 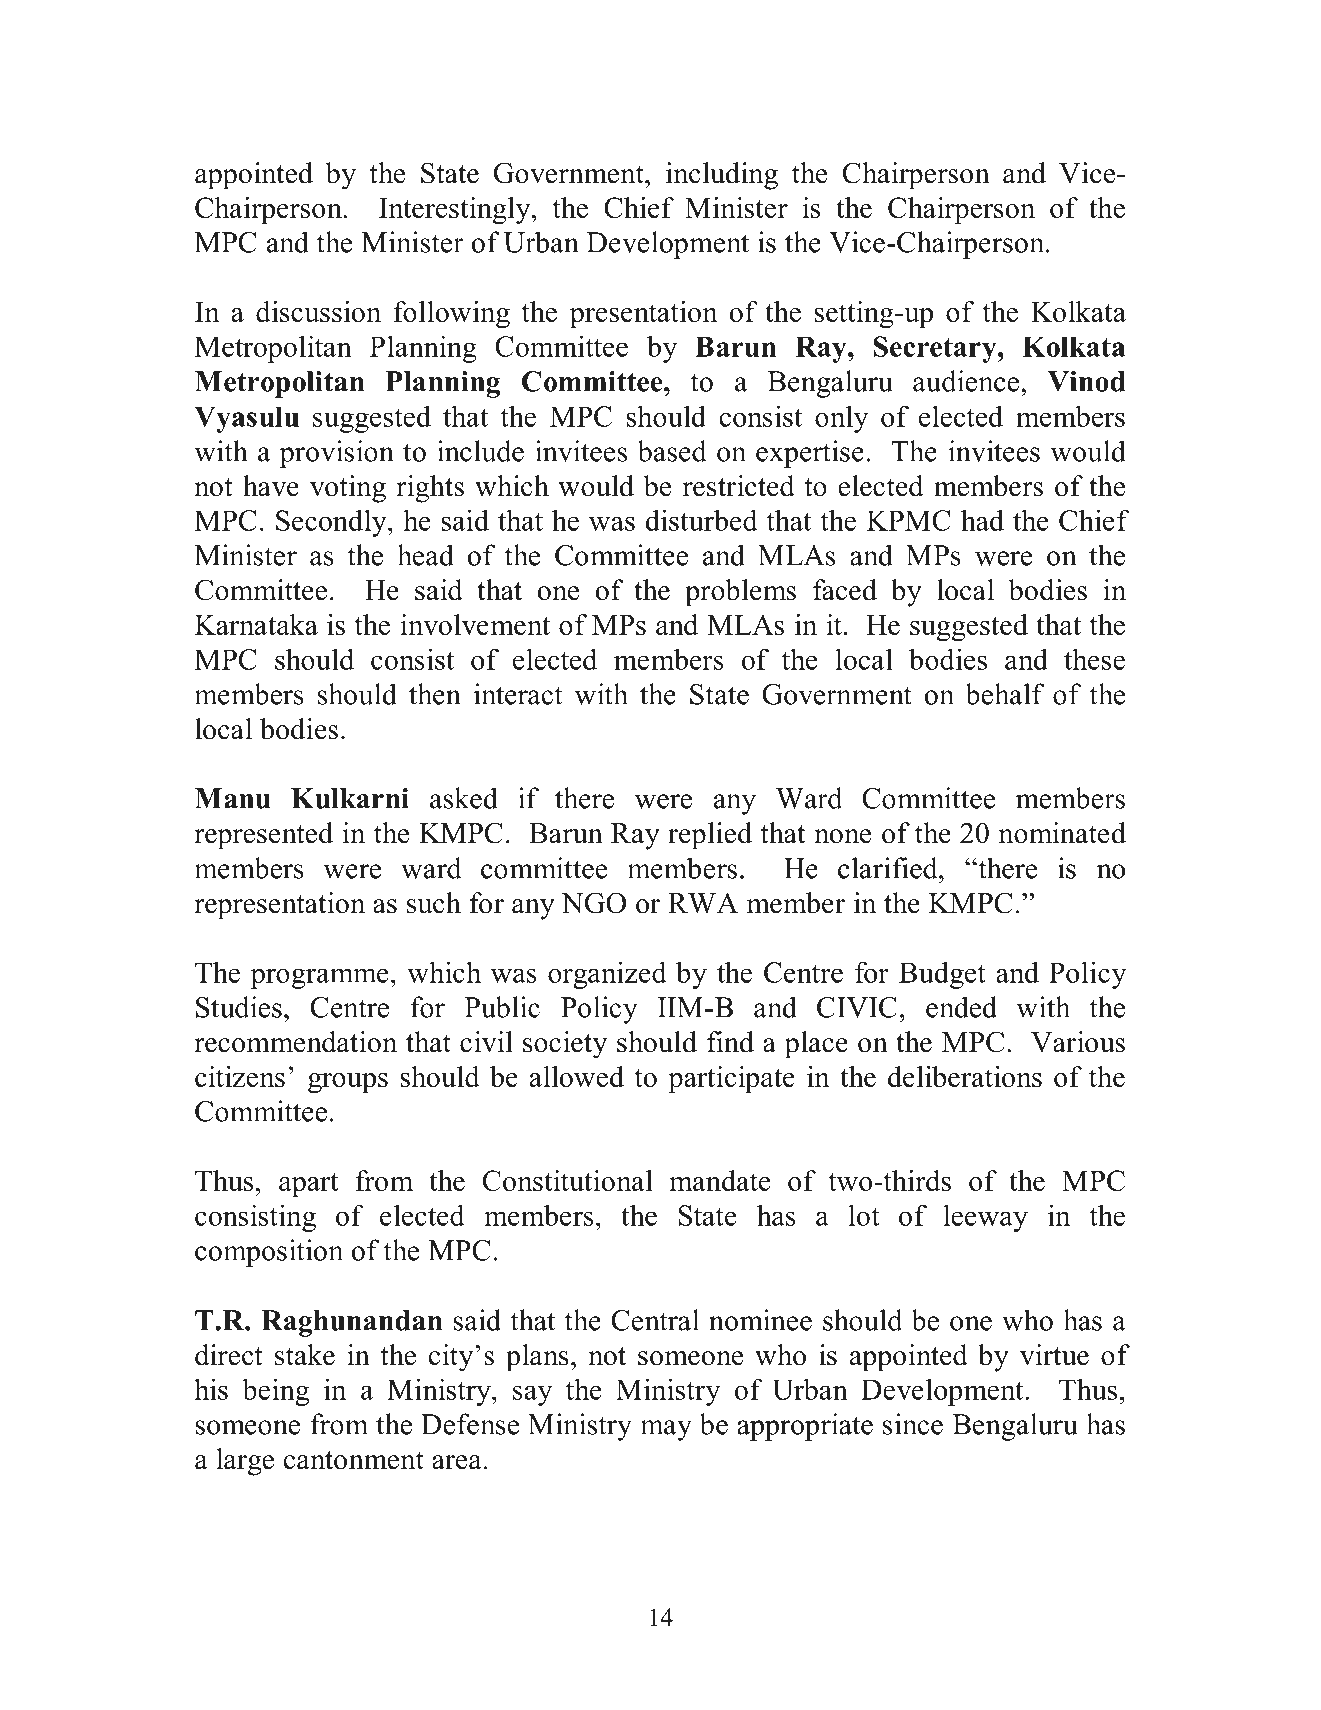 What do you see at coordinates (722, 176) in the screenshot?
I see `including` at bounding box center [722, 176].
